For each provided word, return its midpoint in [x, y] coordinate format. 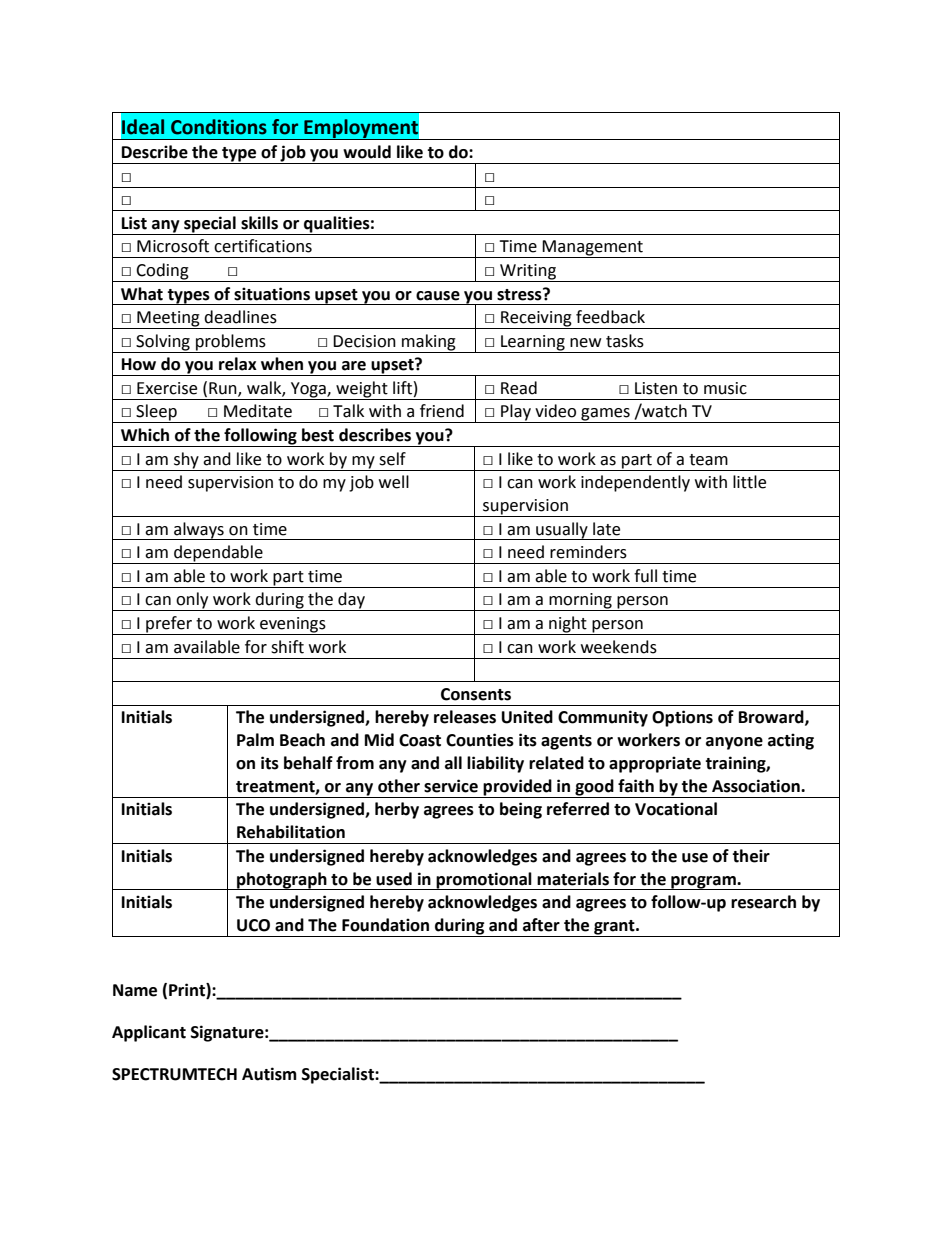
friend [442, 411]
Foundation [385, 925]
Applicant [149, 1033]
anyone [734, 743]
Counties [480, 740]
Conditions [219, 127]
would [367, 152]
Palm [255, 740]
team [708, 460]
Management [593, 249]
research [763, 902]
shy [186, 460]
